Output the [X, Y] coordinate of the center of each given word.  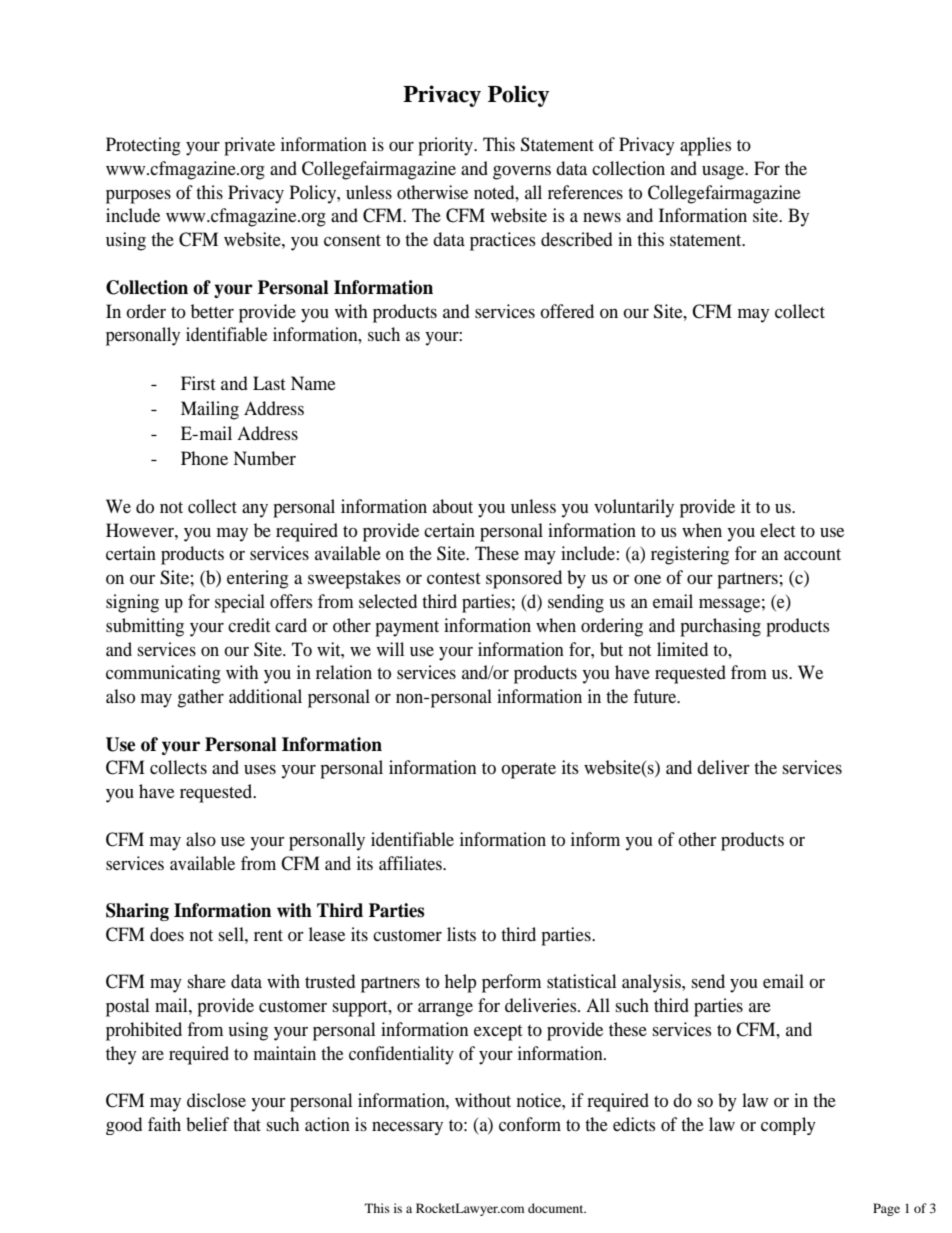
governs [522, 173]
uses [260, 769]
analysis [652, 983]
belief [207, 1124]
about [453, 506]
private [249, 146]
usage [724, 173]
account [812, 554]
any [255, 511]
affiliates [411, 863]
